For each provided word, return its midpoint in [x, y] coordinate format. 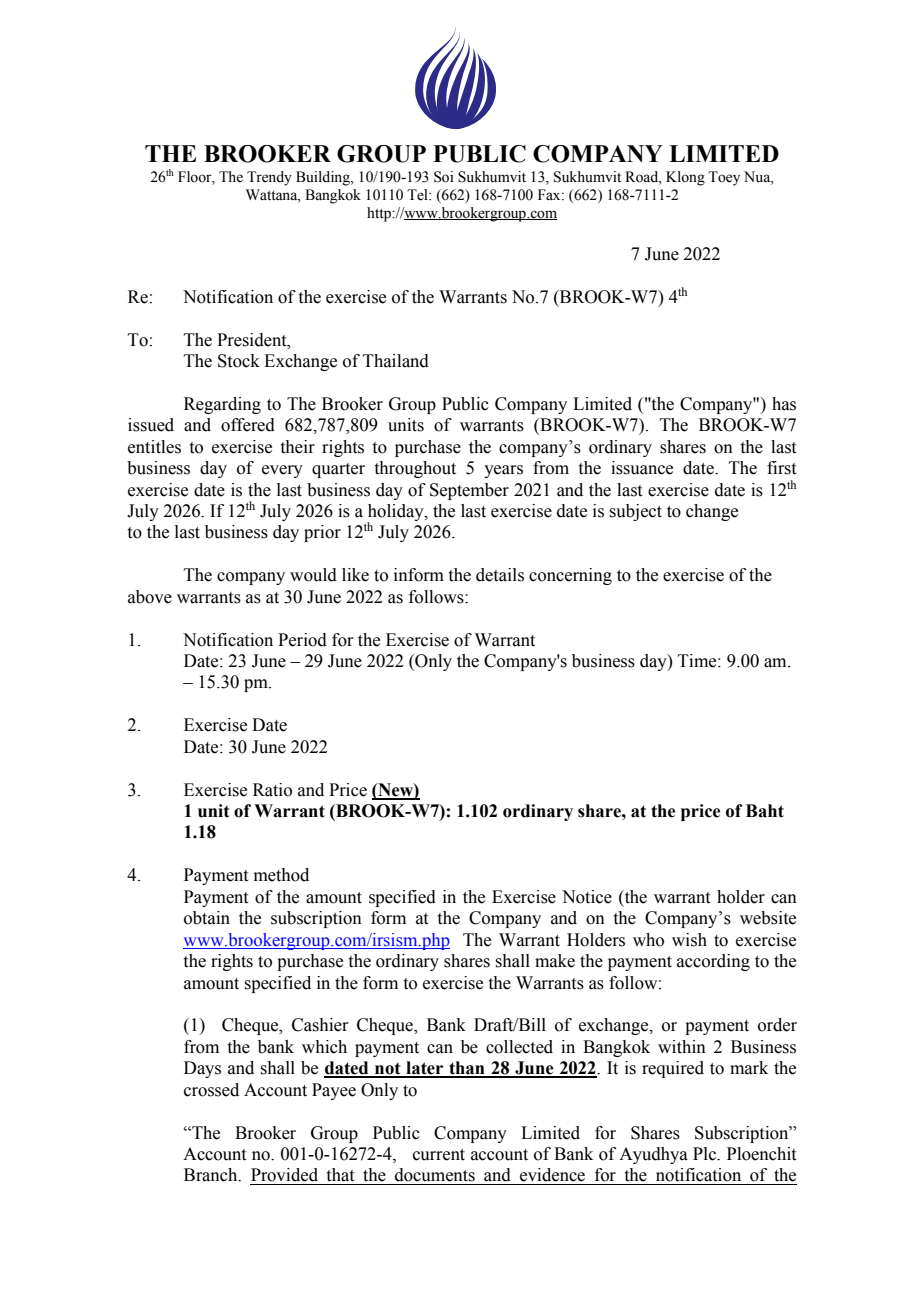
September [469, 491]
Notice [587, 897]
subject [635, 512]
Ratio [272, 790]
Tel [418, 195]
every [282, 471]
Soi [444, 177]
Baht [765, 811]
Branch [212, 1175]
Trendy [269, 178]
